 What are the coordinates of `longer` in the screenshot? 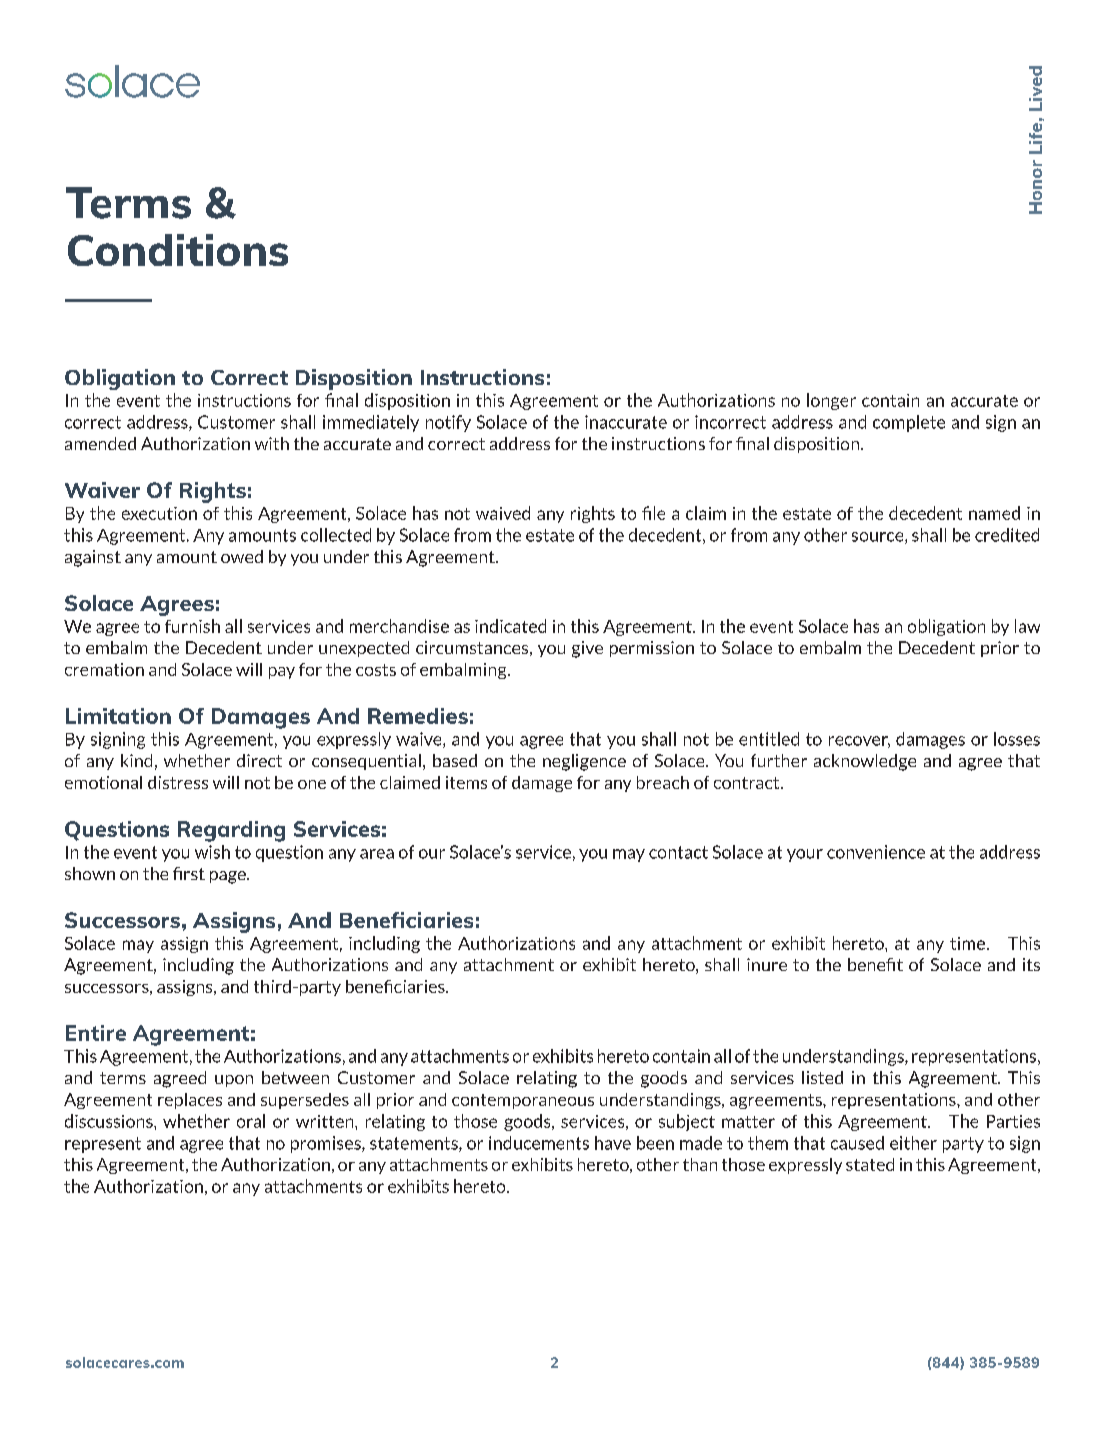 It's located at (831, 401).
